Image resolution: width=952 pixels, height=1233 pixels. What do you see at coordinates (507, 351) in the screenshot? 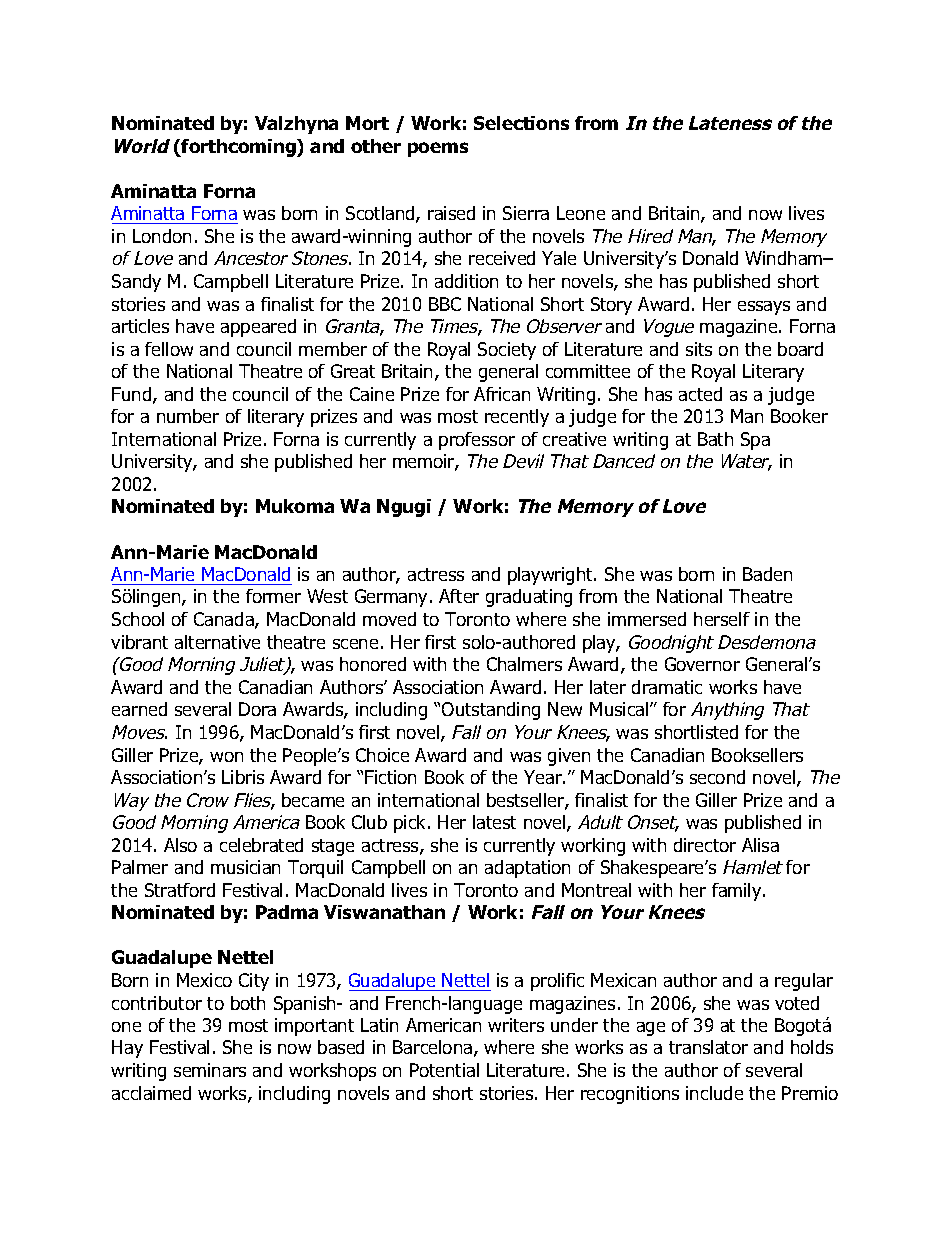
I see `Society` at bounding box center [507, 351].
